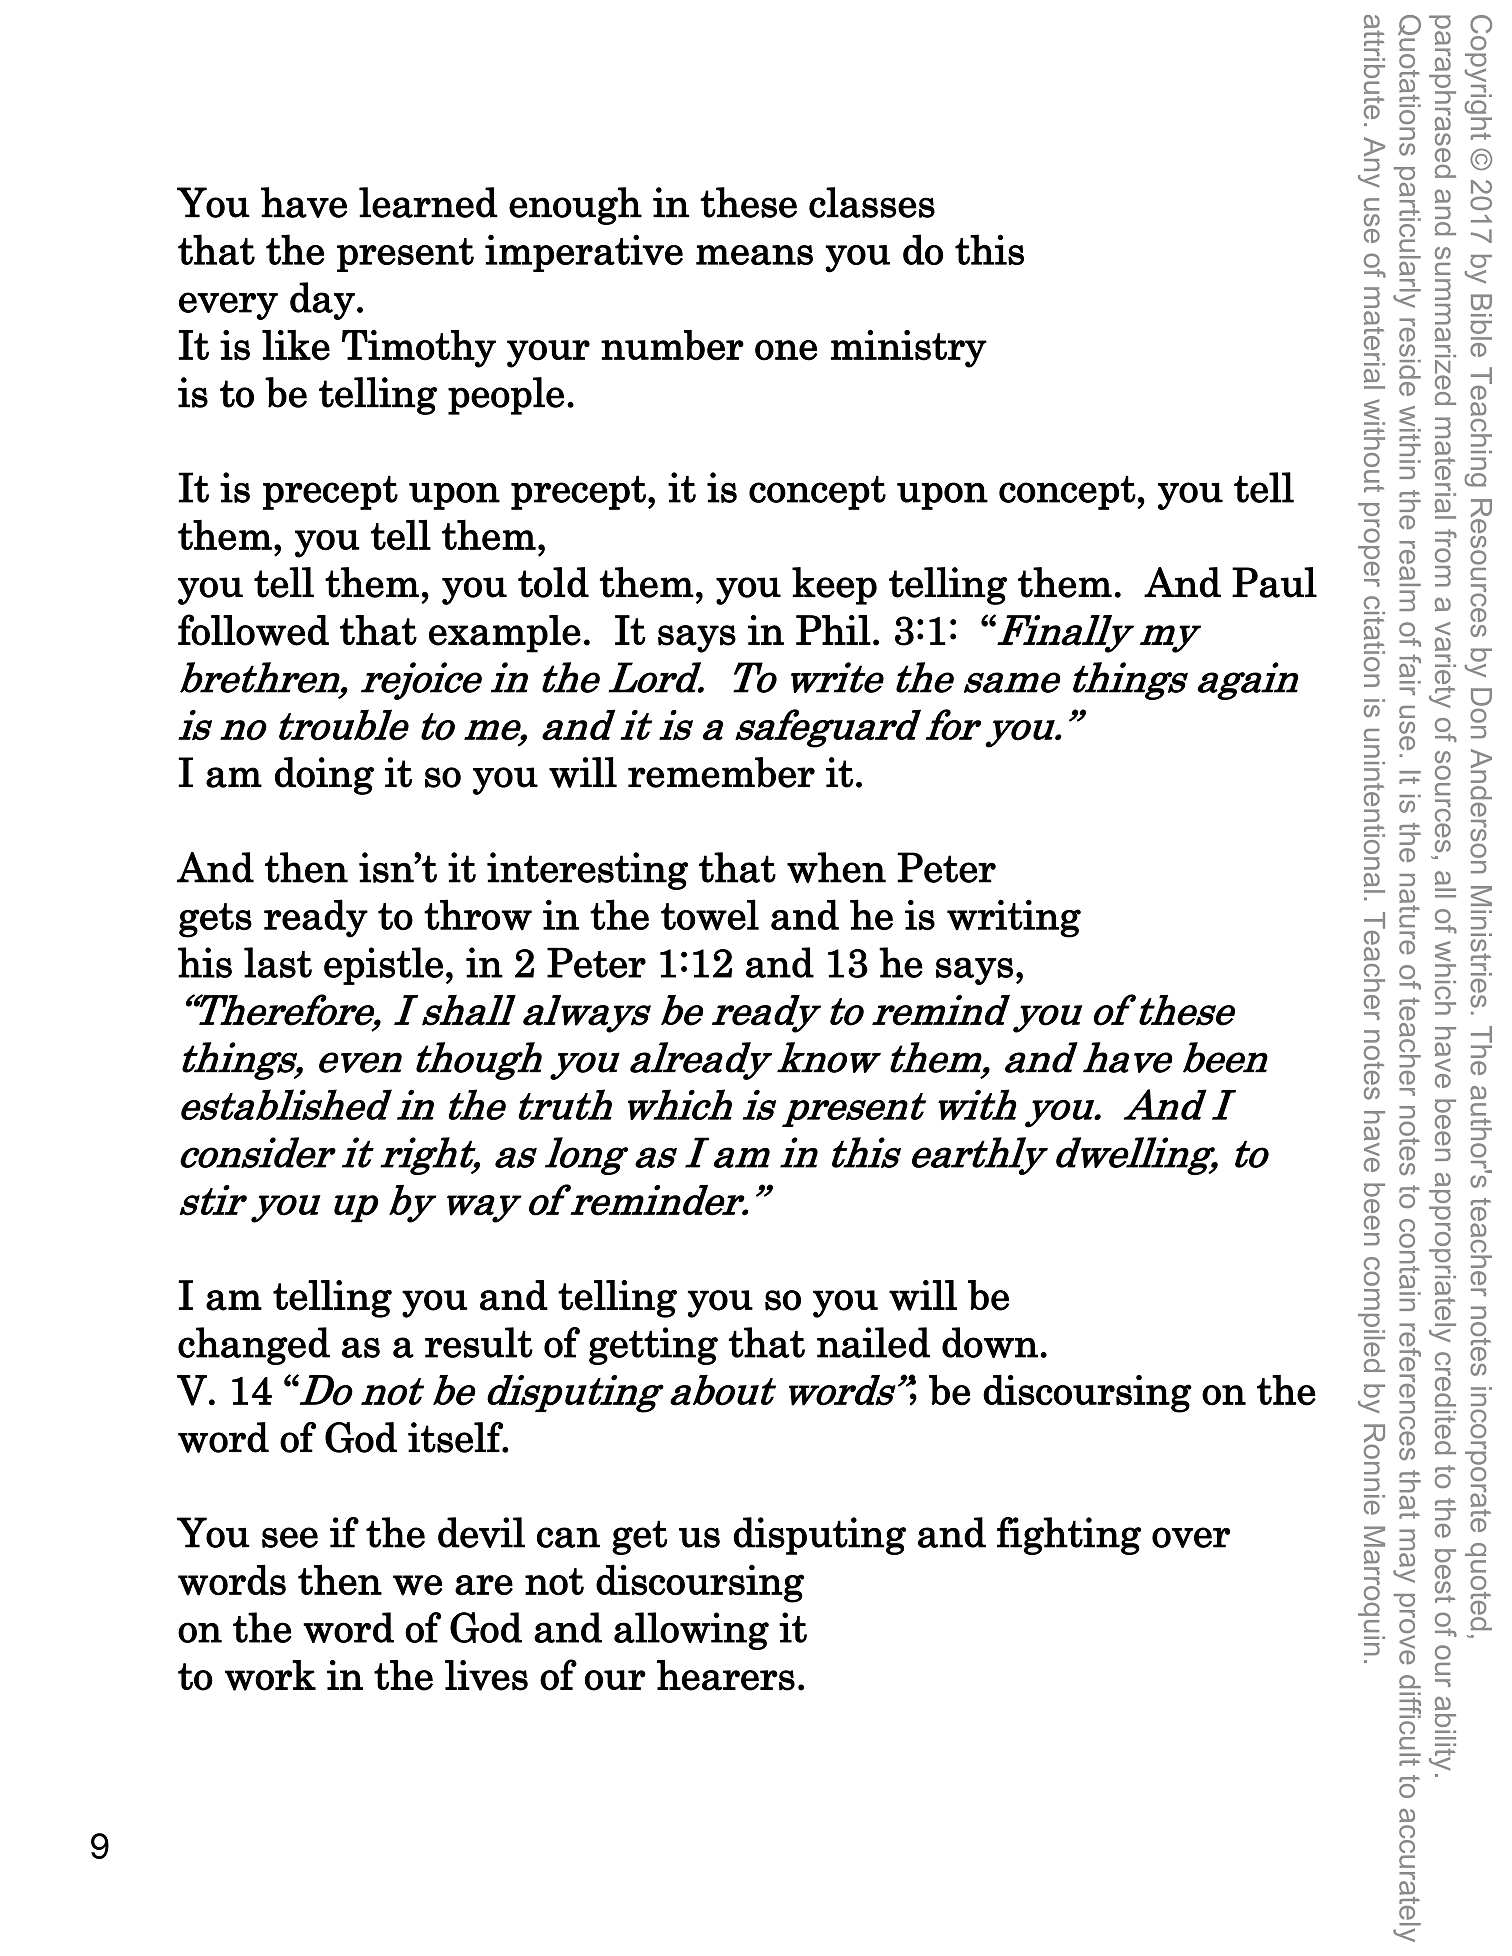 This screenshot has width=1512, height=1956. Describe the element at coordinates (834, 586) in the screenshot. I see `keep` at that location.
